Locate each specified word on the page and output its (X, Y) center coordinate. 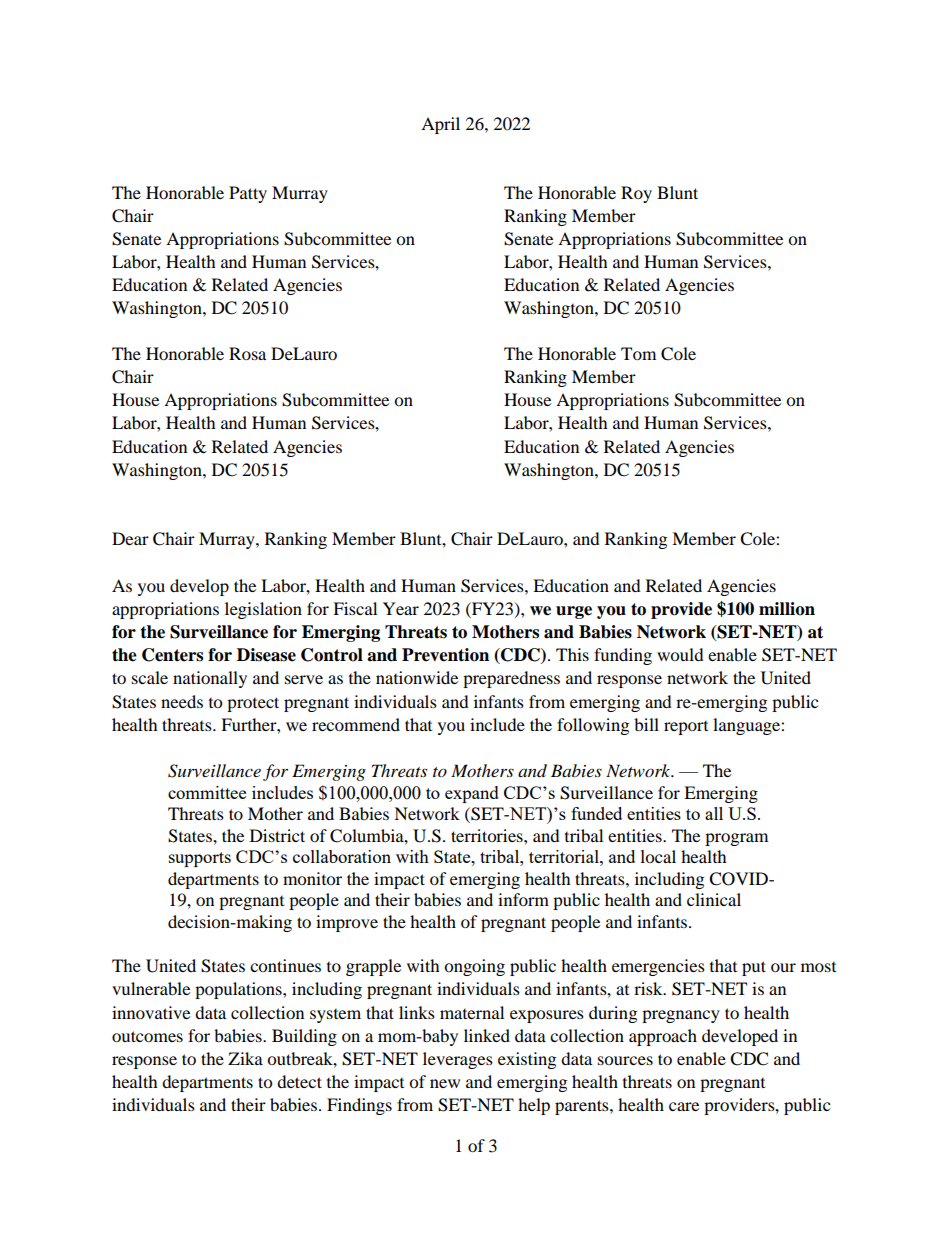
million (787, 609)
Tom (638, 353)
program (736, 839)
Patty (248, 194)
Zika (245, 1058)
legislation (263, 610)
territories (488, 835)
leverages (458, 1060)
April (440, 125)
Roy (636, 194)
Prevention (445, 655)
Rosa (247, 353)
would (680, 654)
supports (200, 859)
